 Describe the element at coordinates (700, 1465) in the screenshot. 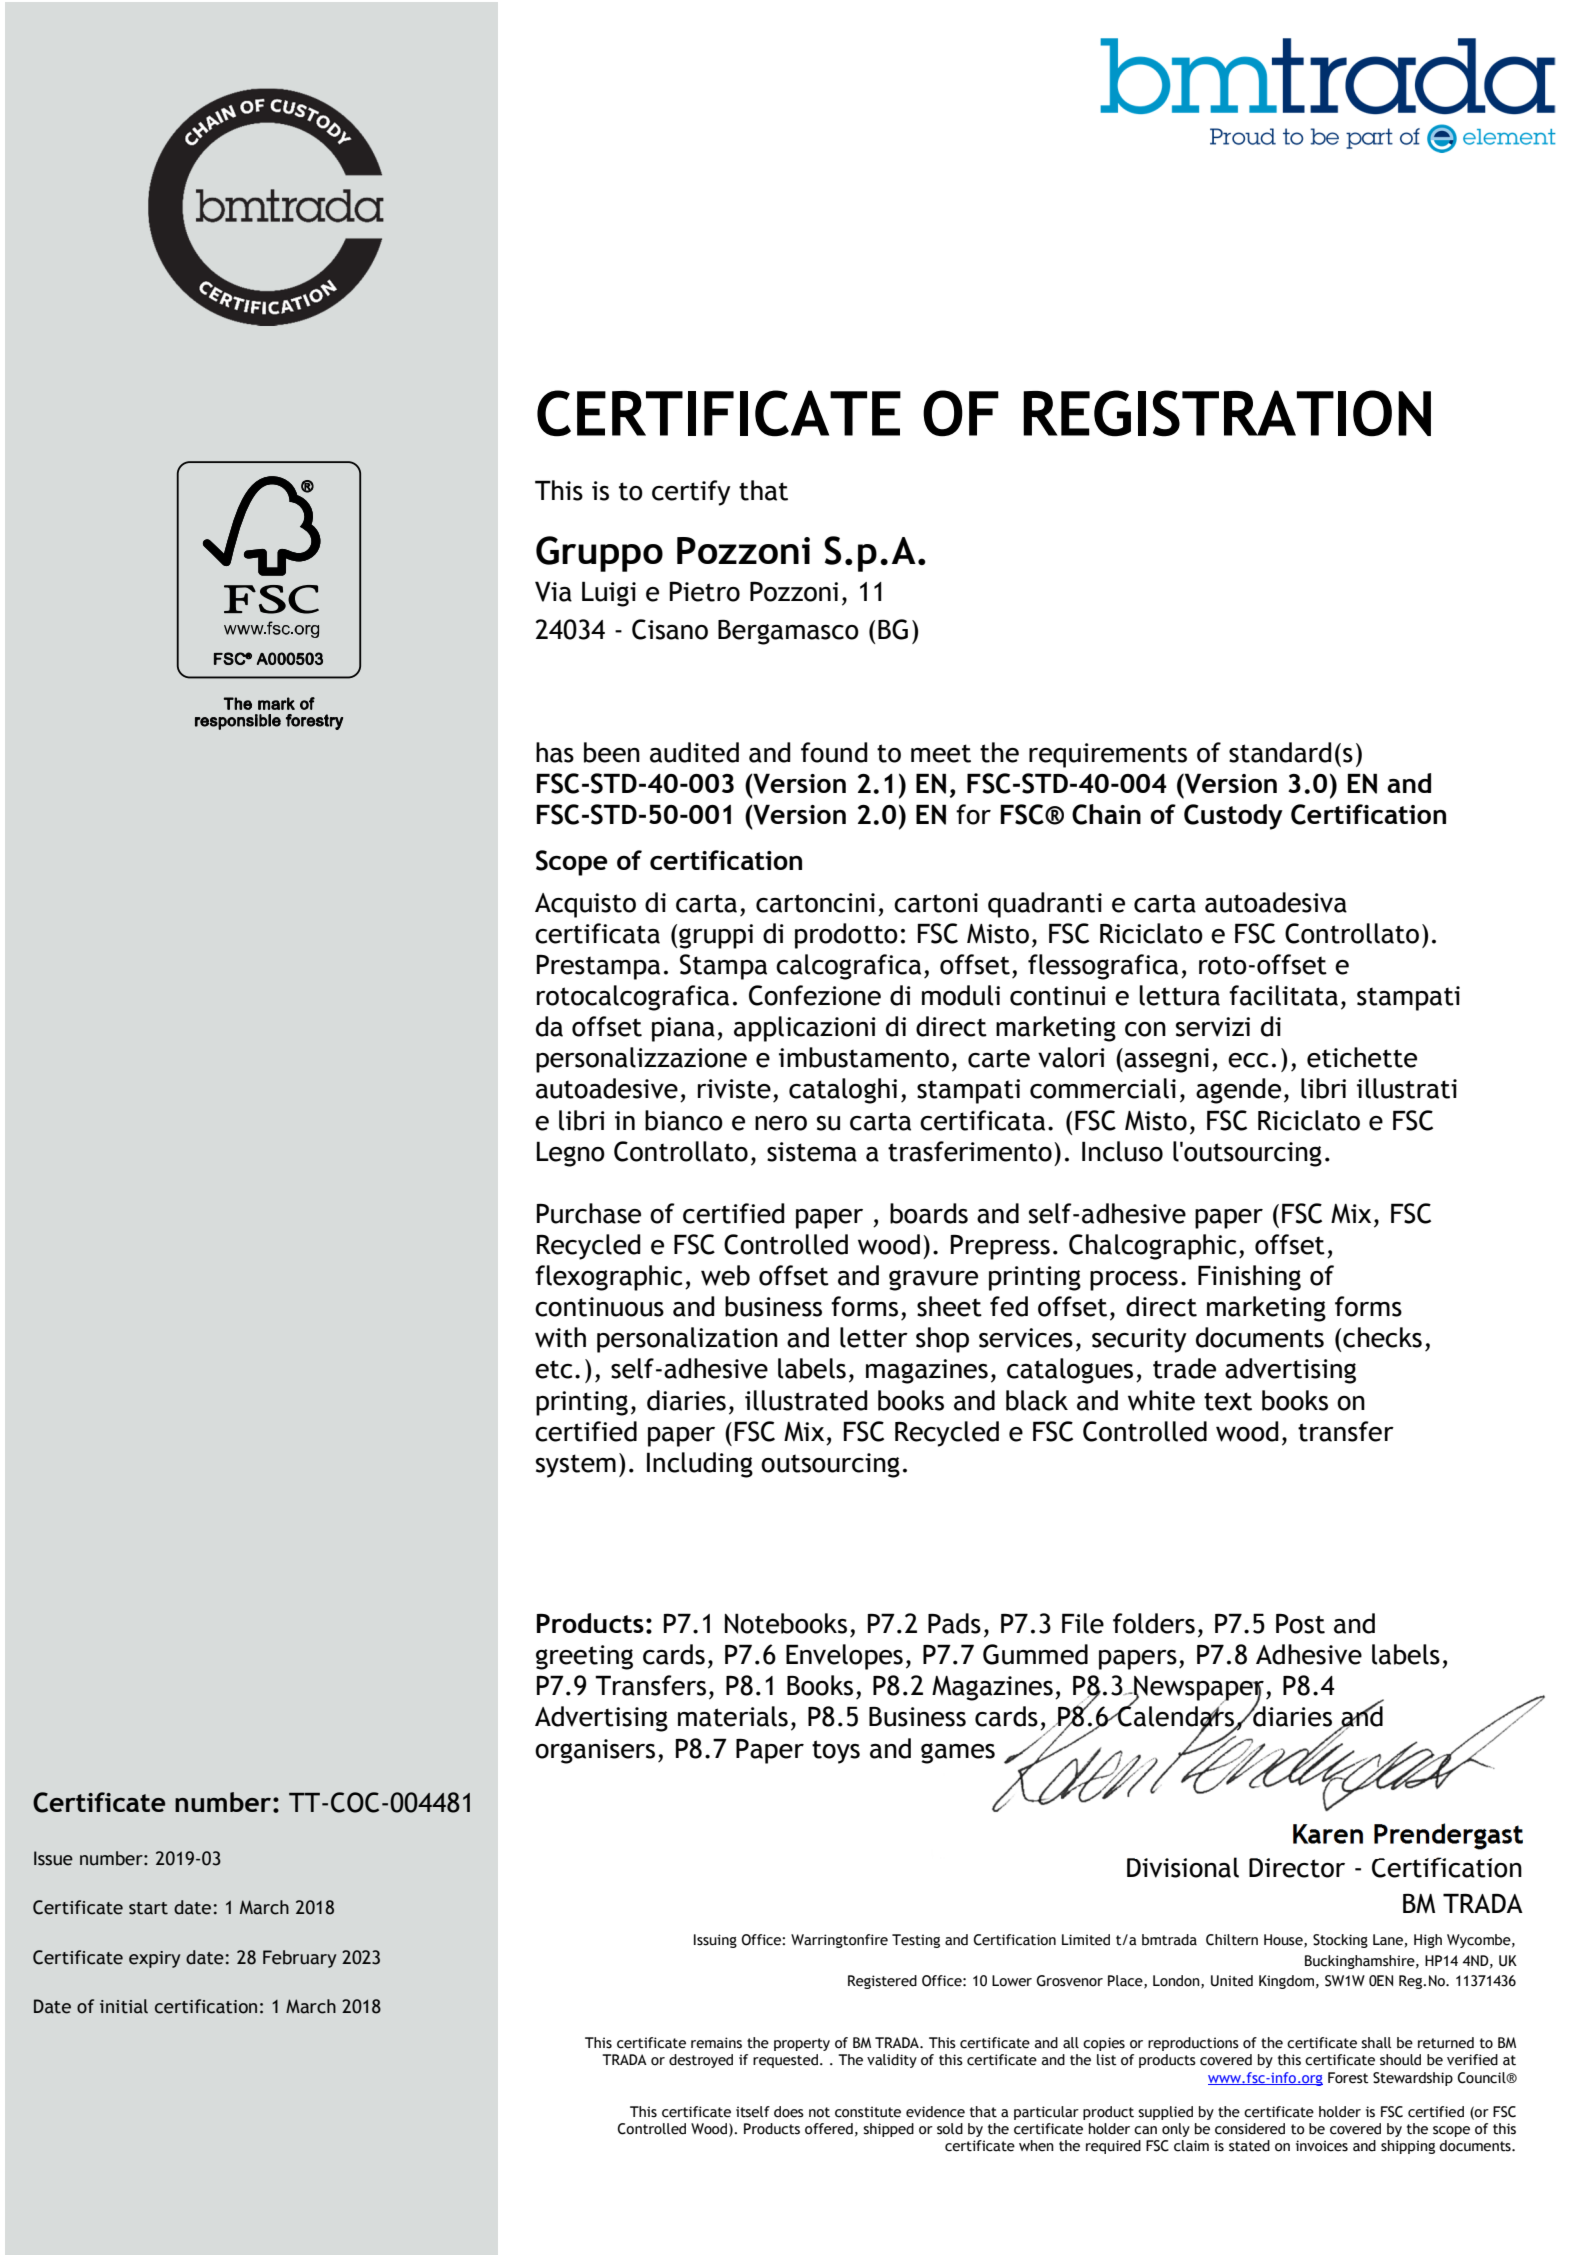

I see `Including` at that location.
